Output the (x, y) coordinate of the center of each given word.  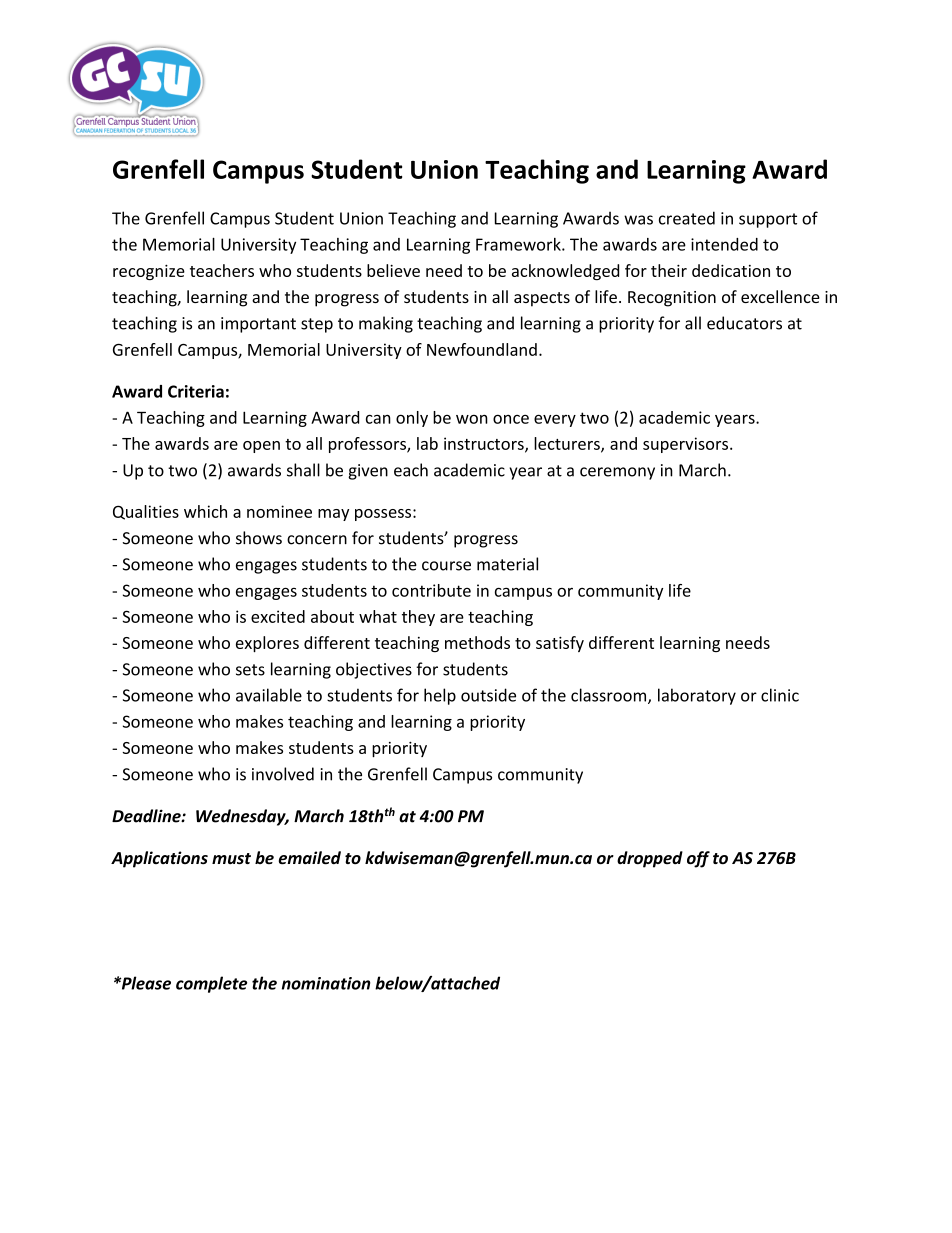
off (698, 859)
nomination (326, 983)
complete (211, 984)
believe (393, 270)
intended (724, 244)
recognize (149, 272)
